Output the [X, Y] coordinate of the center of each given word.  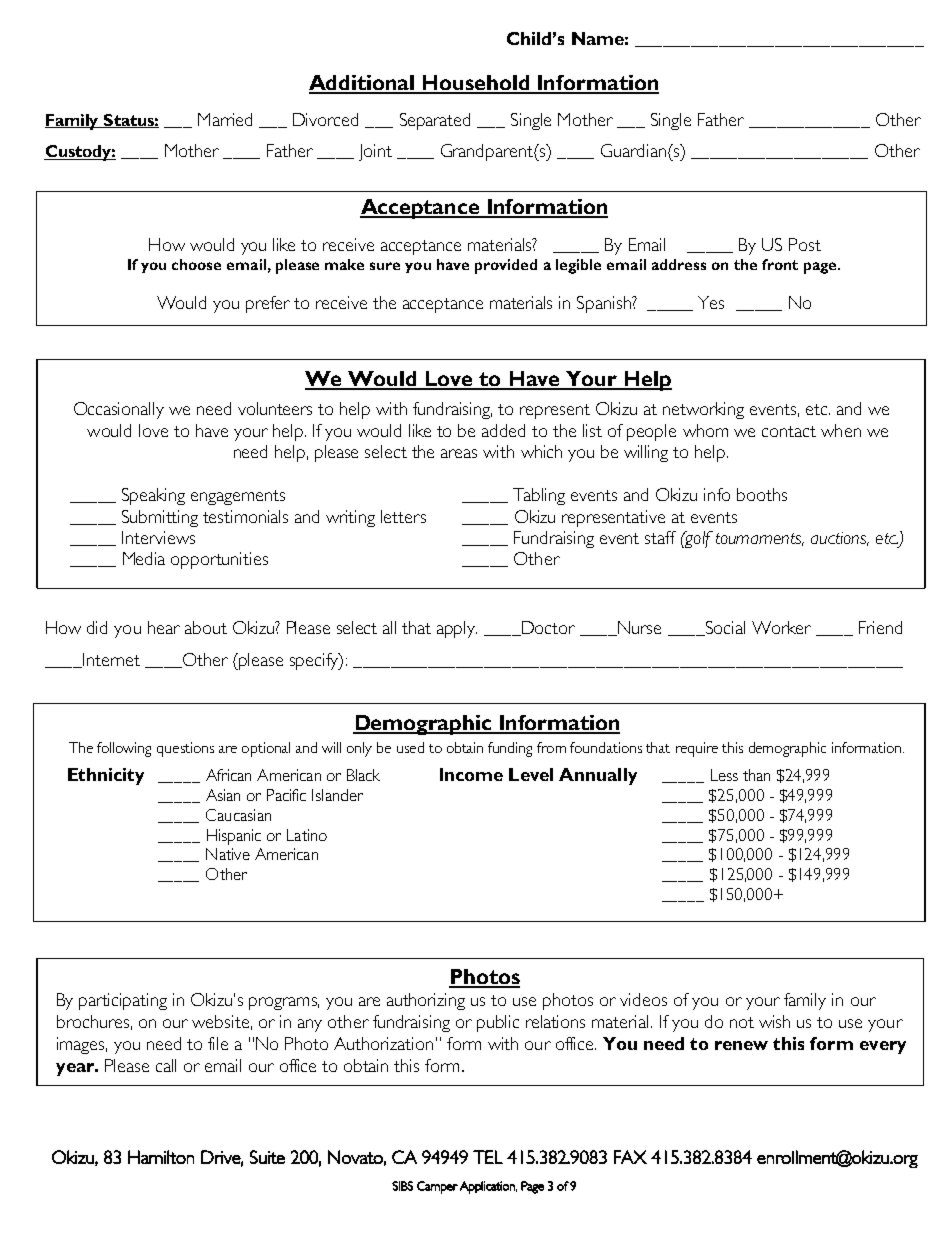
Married [225, 119]
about [206, 627]
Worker [781, 627]
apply [457, 629]
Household [476, 84]
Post [805, 244]
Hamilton [161, 1157]
